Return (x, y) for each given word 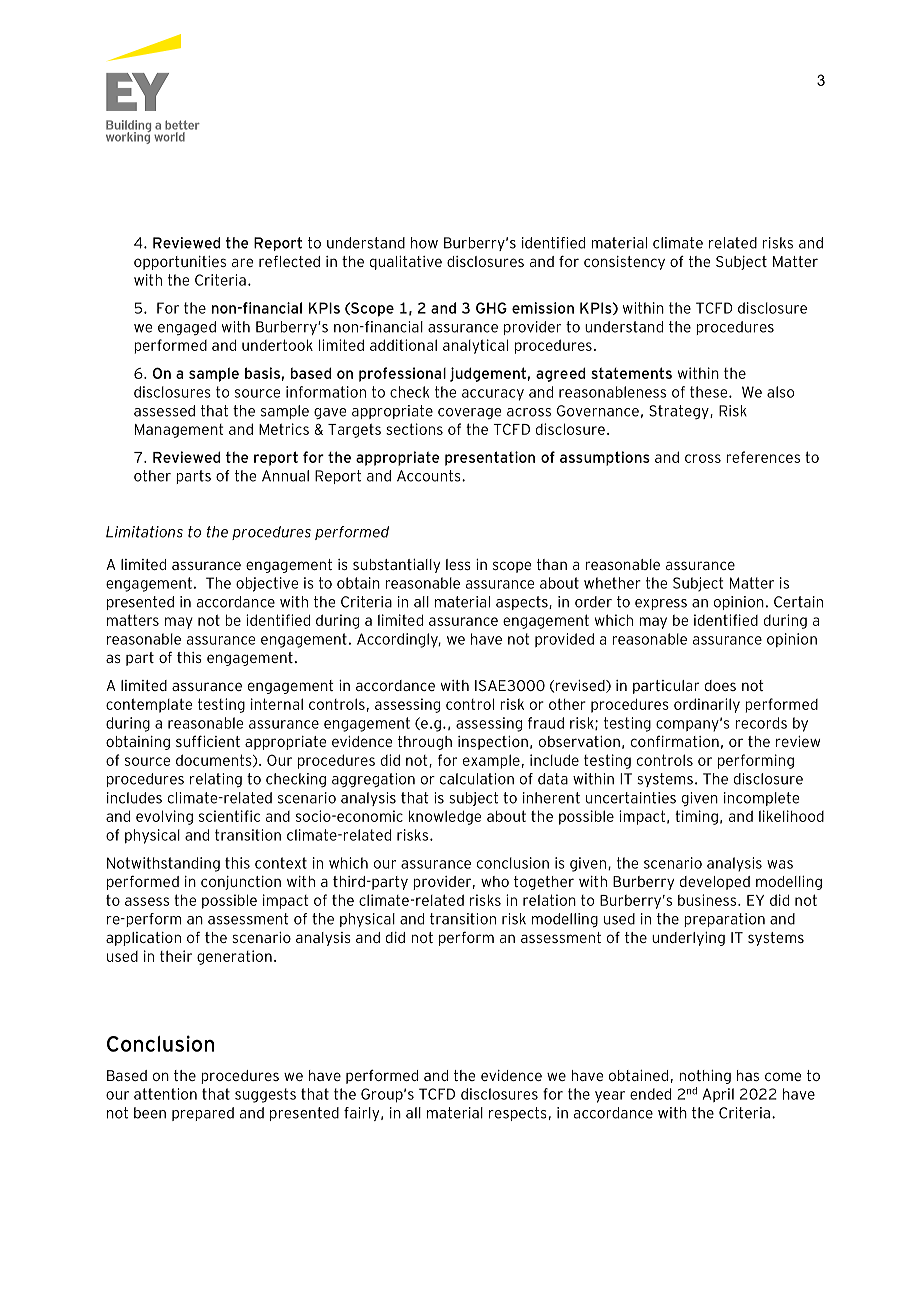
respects (518, 1114)
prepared (203, 1114)
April (718, 1095)
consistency (624, 263)
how (424, 243)
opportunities (180, 263)
